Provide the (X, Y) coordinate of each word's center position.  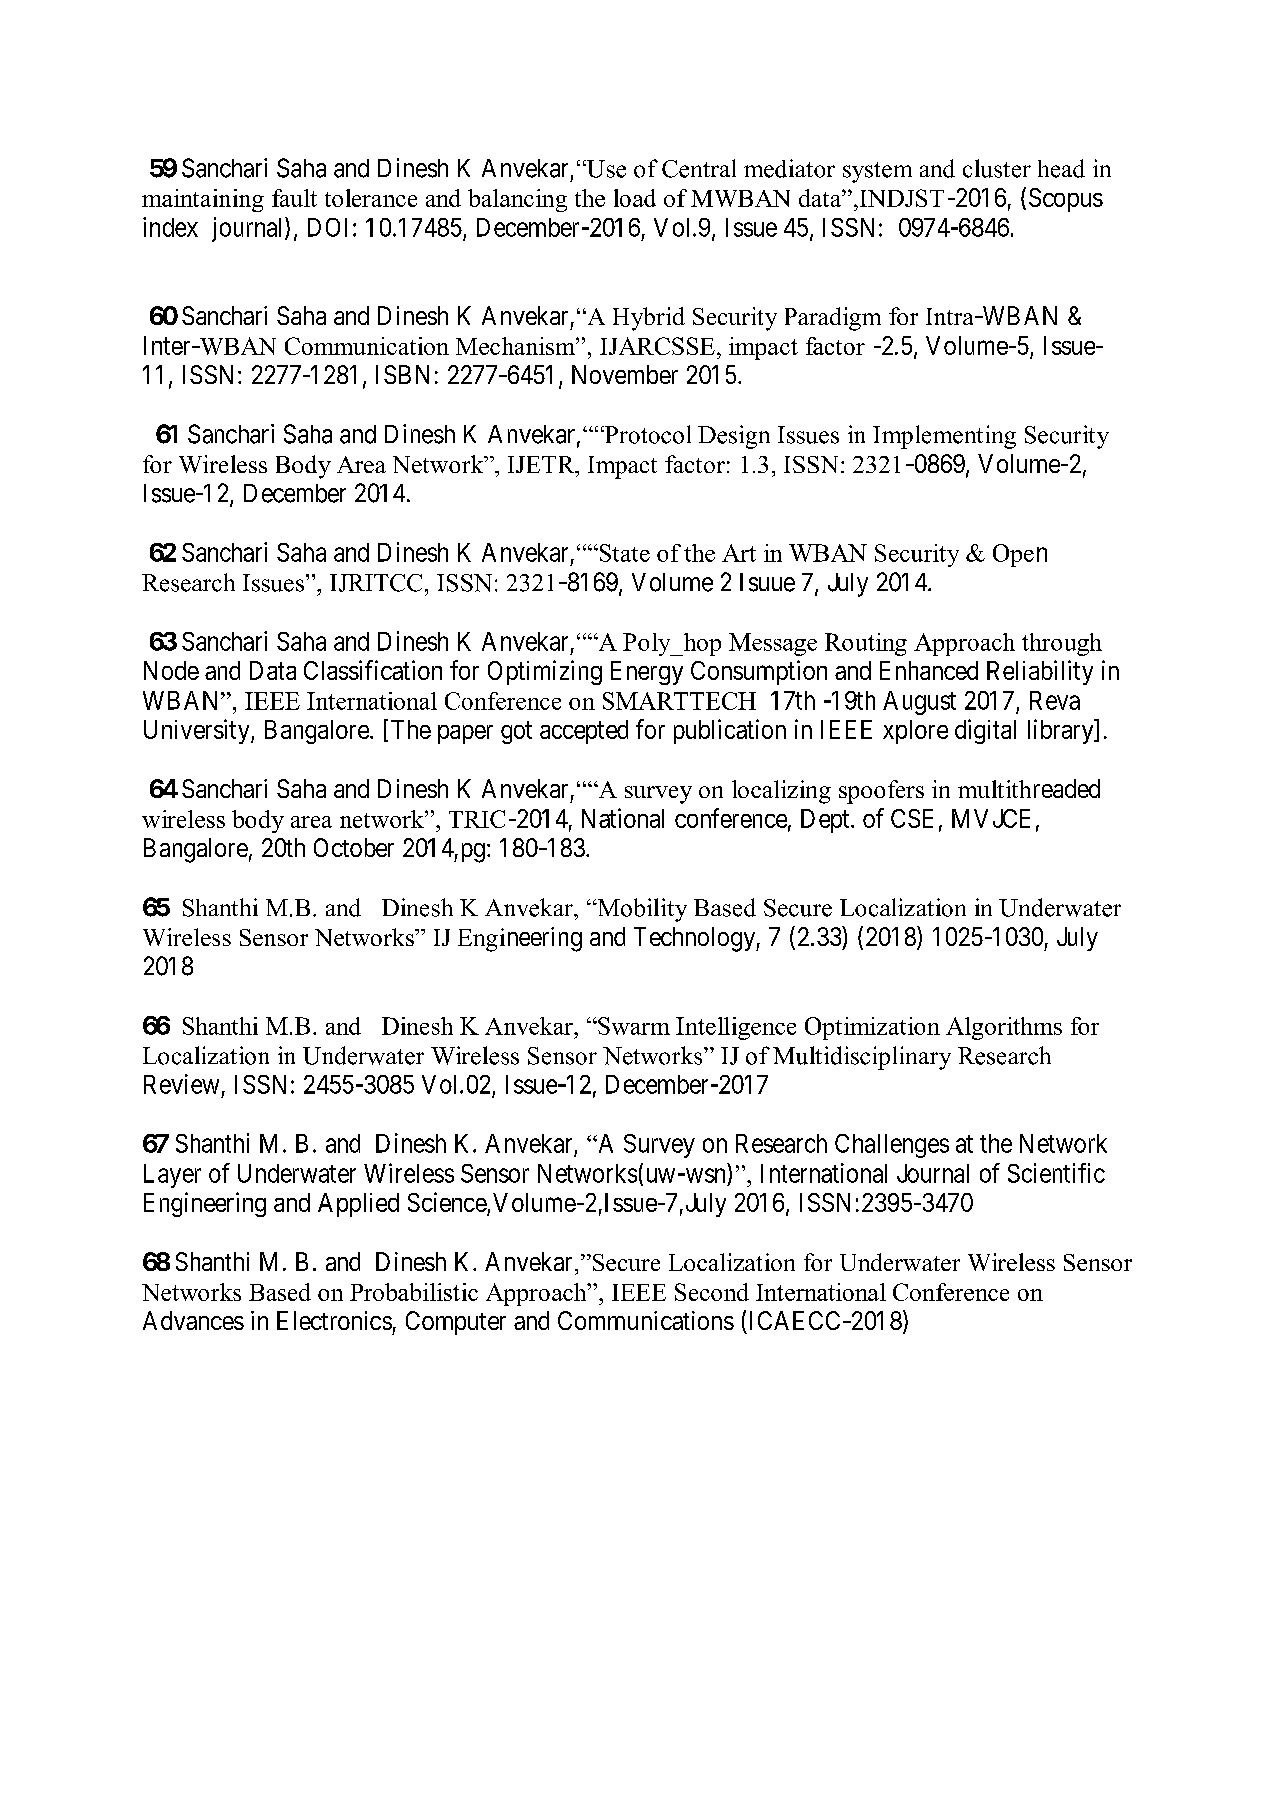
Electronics (334, 1320)
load (635, 198)
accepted (584, 732)
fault (294, 198)
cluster (997, 168)
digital (985, 731)
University (198, 731)
